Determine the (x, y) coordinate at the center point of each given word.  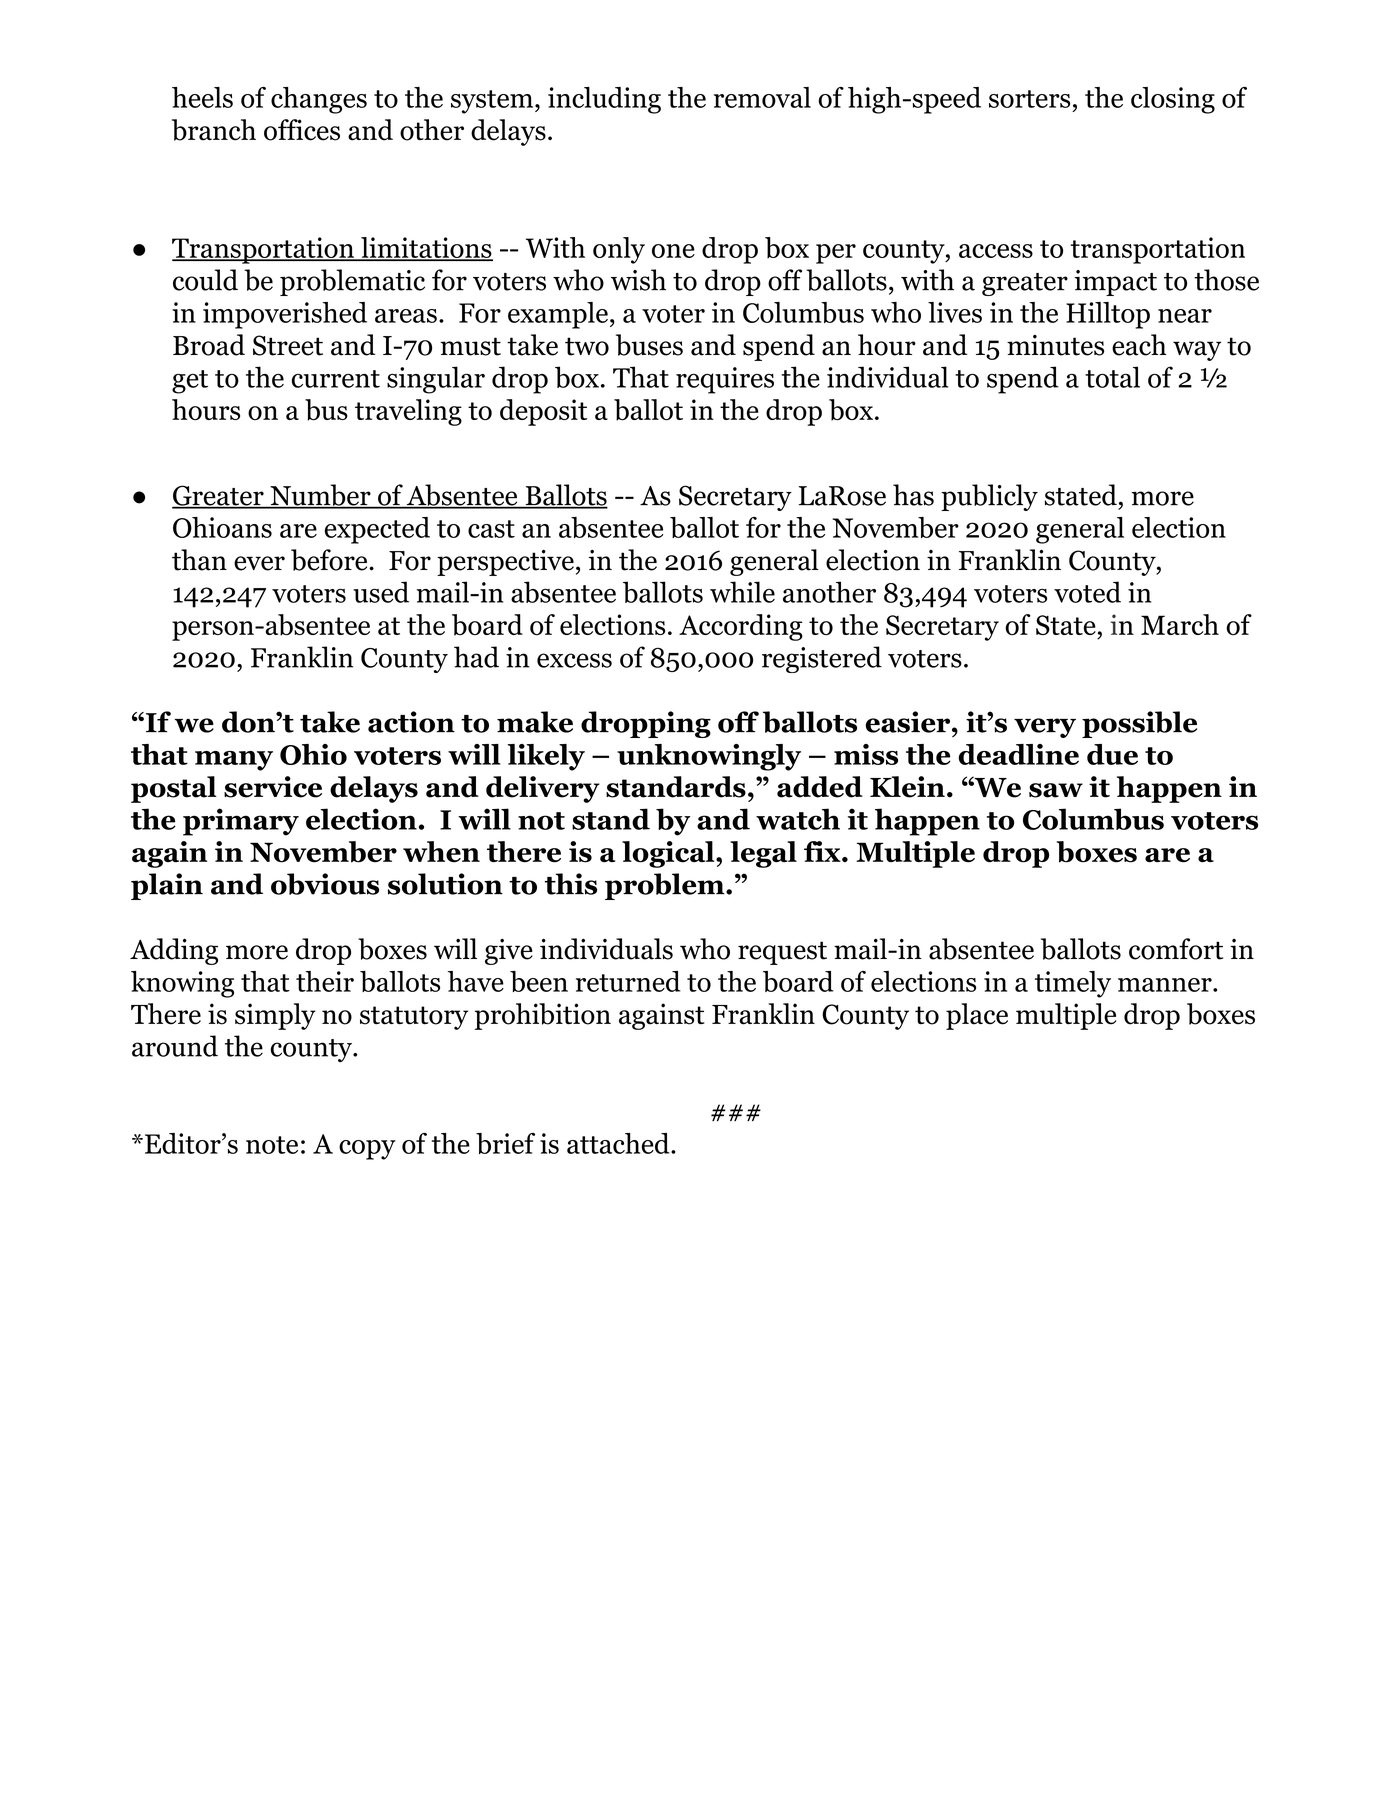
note (272, 1145)
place (977, 1016)
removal (762, 97)
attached (618, 1143)
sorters (1029, 99)
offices (302, 130)
